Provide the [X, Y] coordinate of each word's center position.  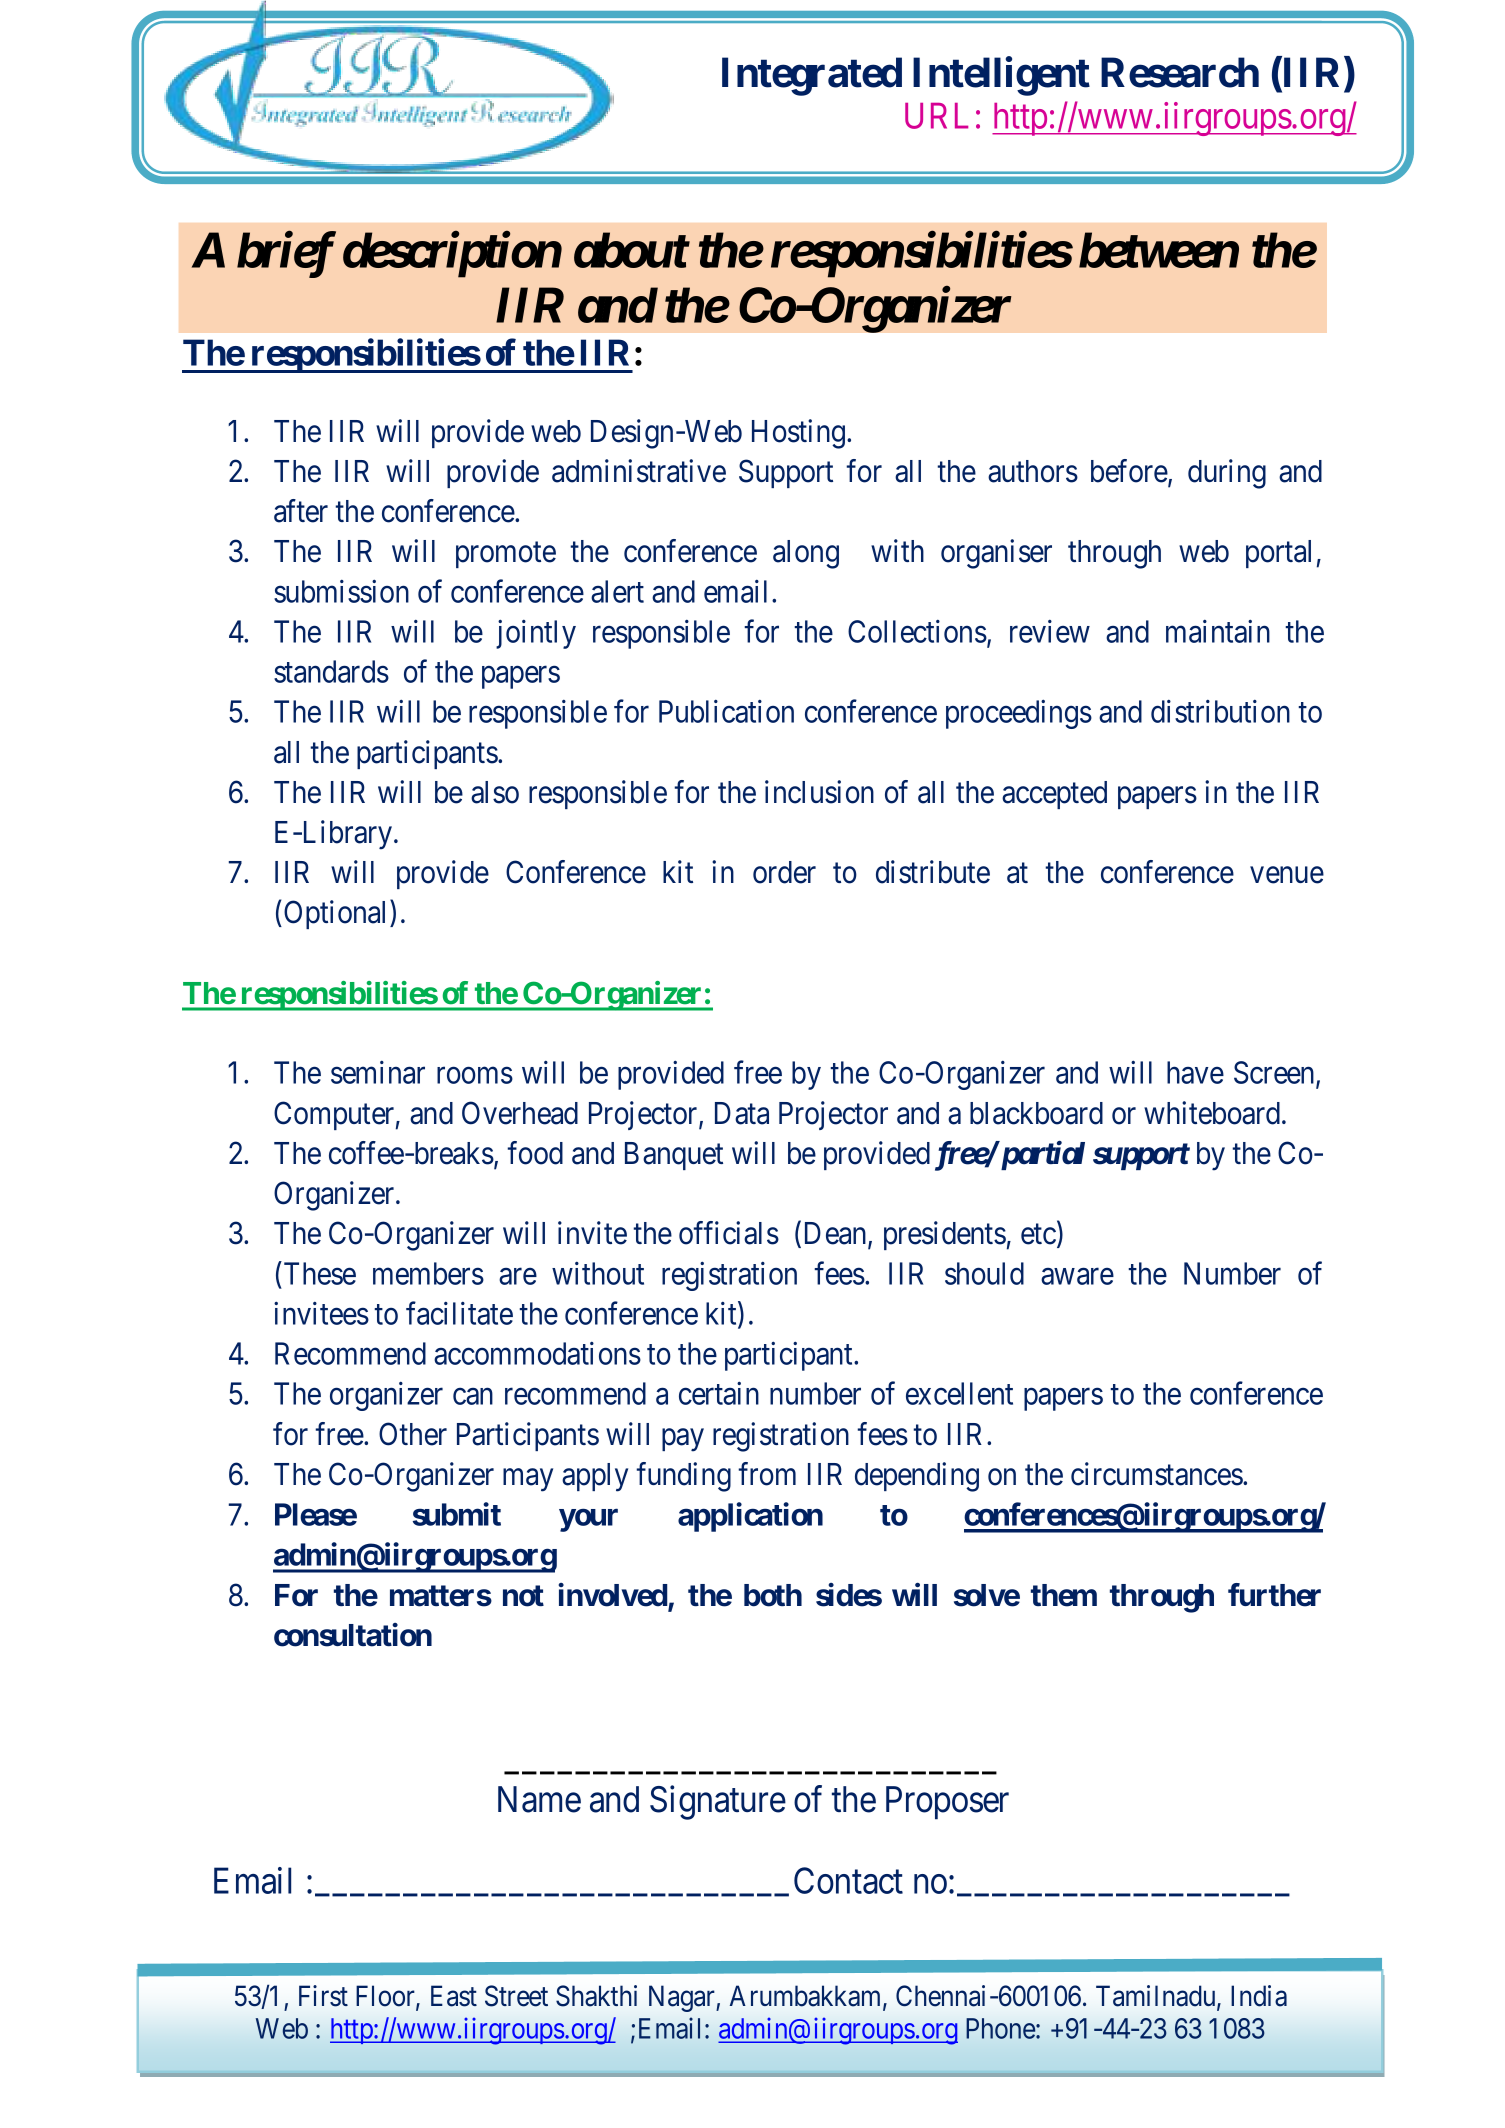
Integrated [812, 76]
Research [1180, 72]
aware [1077, 1276]
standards [331, 671]
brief [286, 255]
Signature [718, 1803]
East [454, 1996]
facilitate [459, 1313]
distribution [1220, 711]
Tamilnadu [1157, 1997]
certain [719, 1393]
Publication [726, 711]
